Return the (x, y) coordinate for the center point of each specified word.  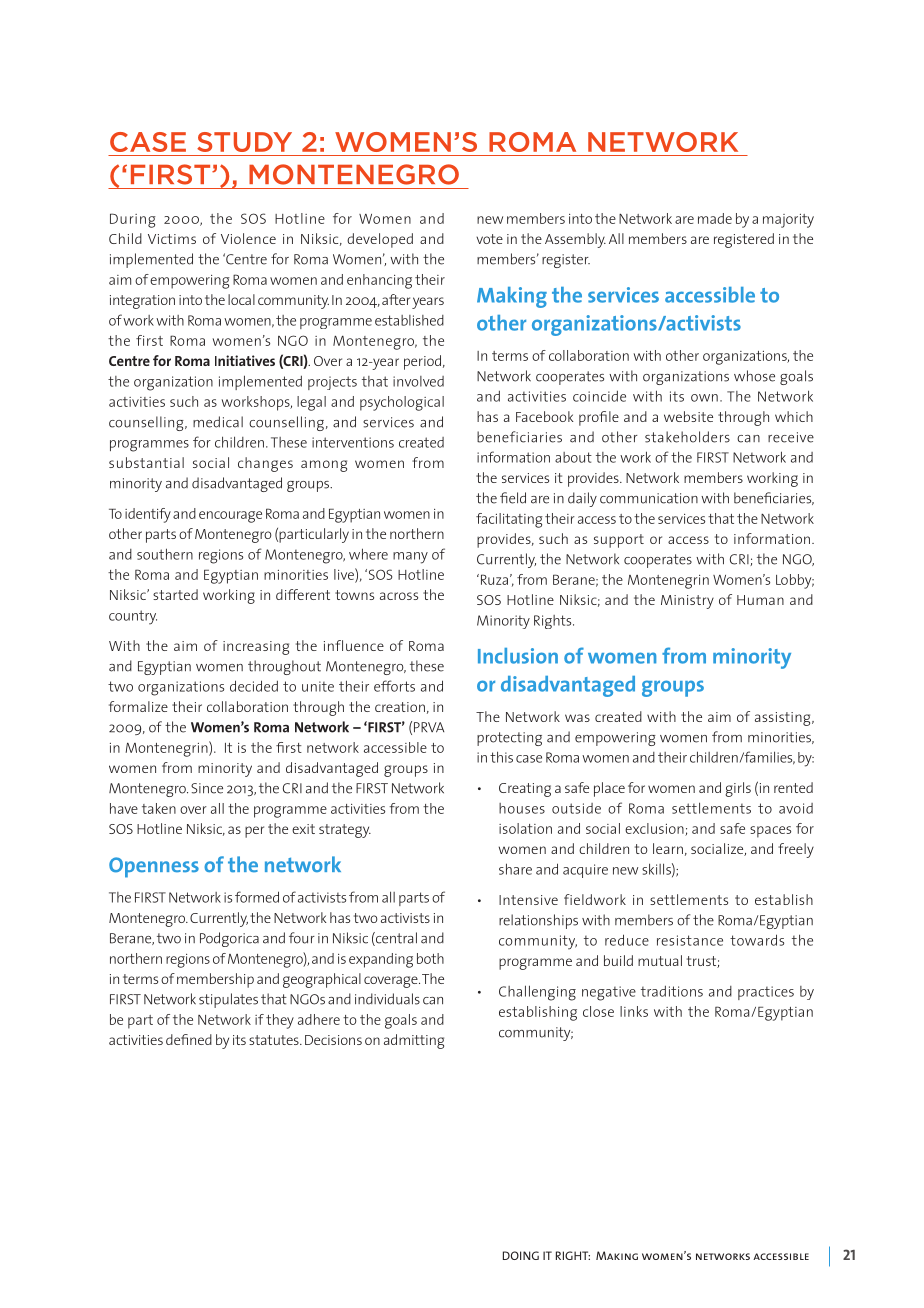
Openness (154, 867)
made (715, 218)
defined (189, 1039)
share (515, 869)
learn (668, 848)
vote (489, 239)
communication (649, 498)
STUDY (244, 142)
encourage (230, 517)
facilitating (509, 520)
